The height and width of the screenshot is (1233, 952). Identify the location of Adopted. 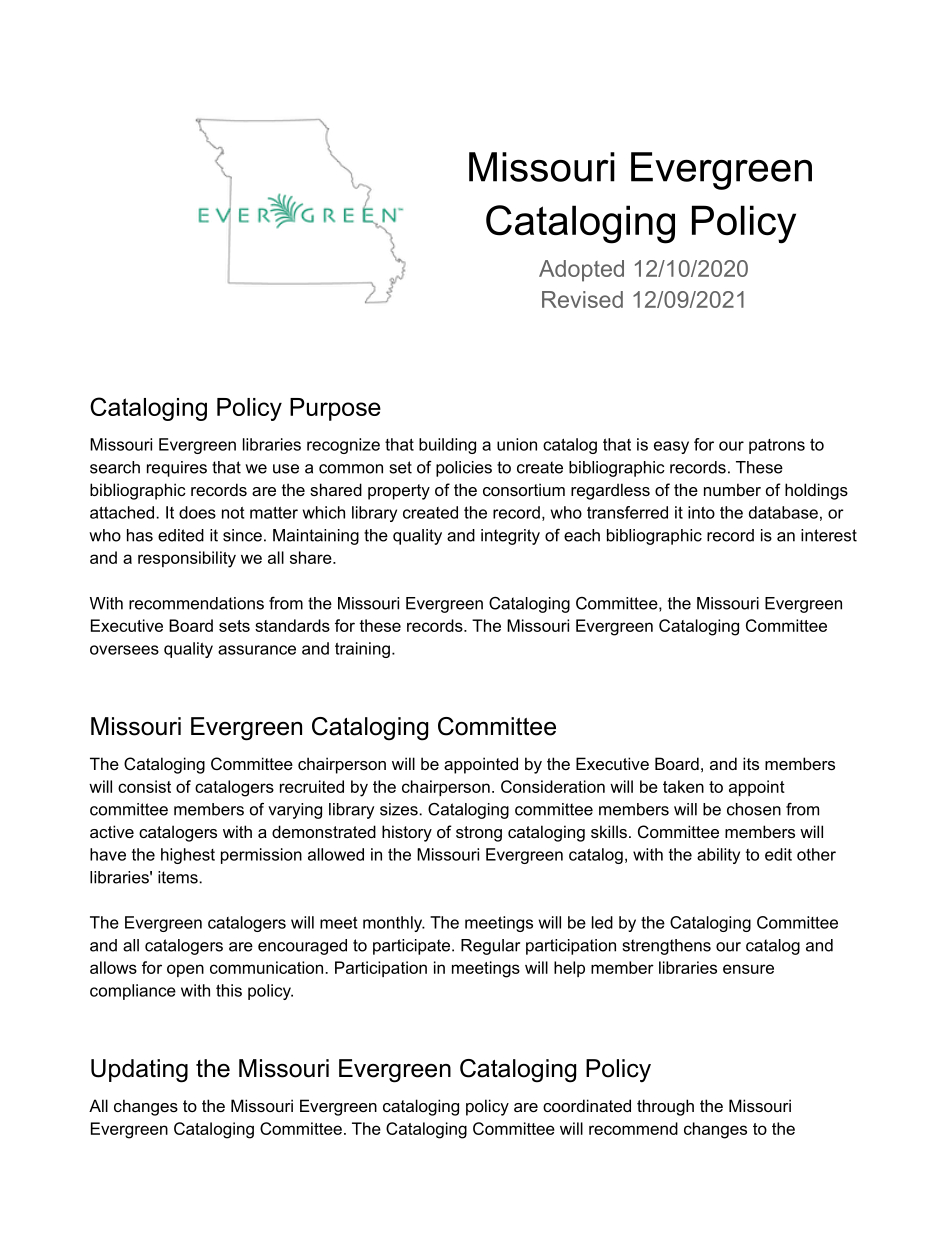
(581, 271).
